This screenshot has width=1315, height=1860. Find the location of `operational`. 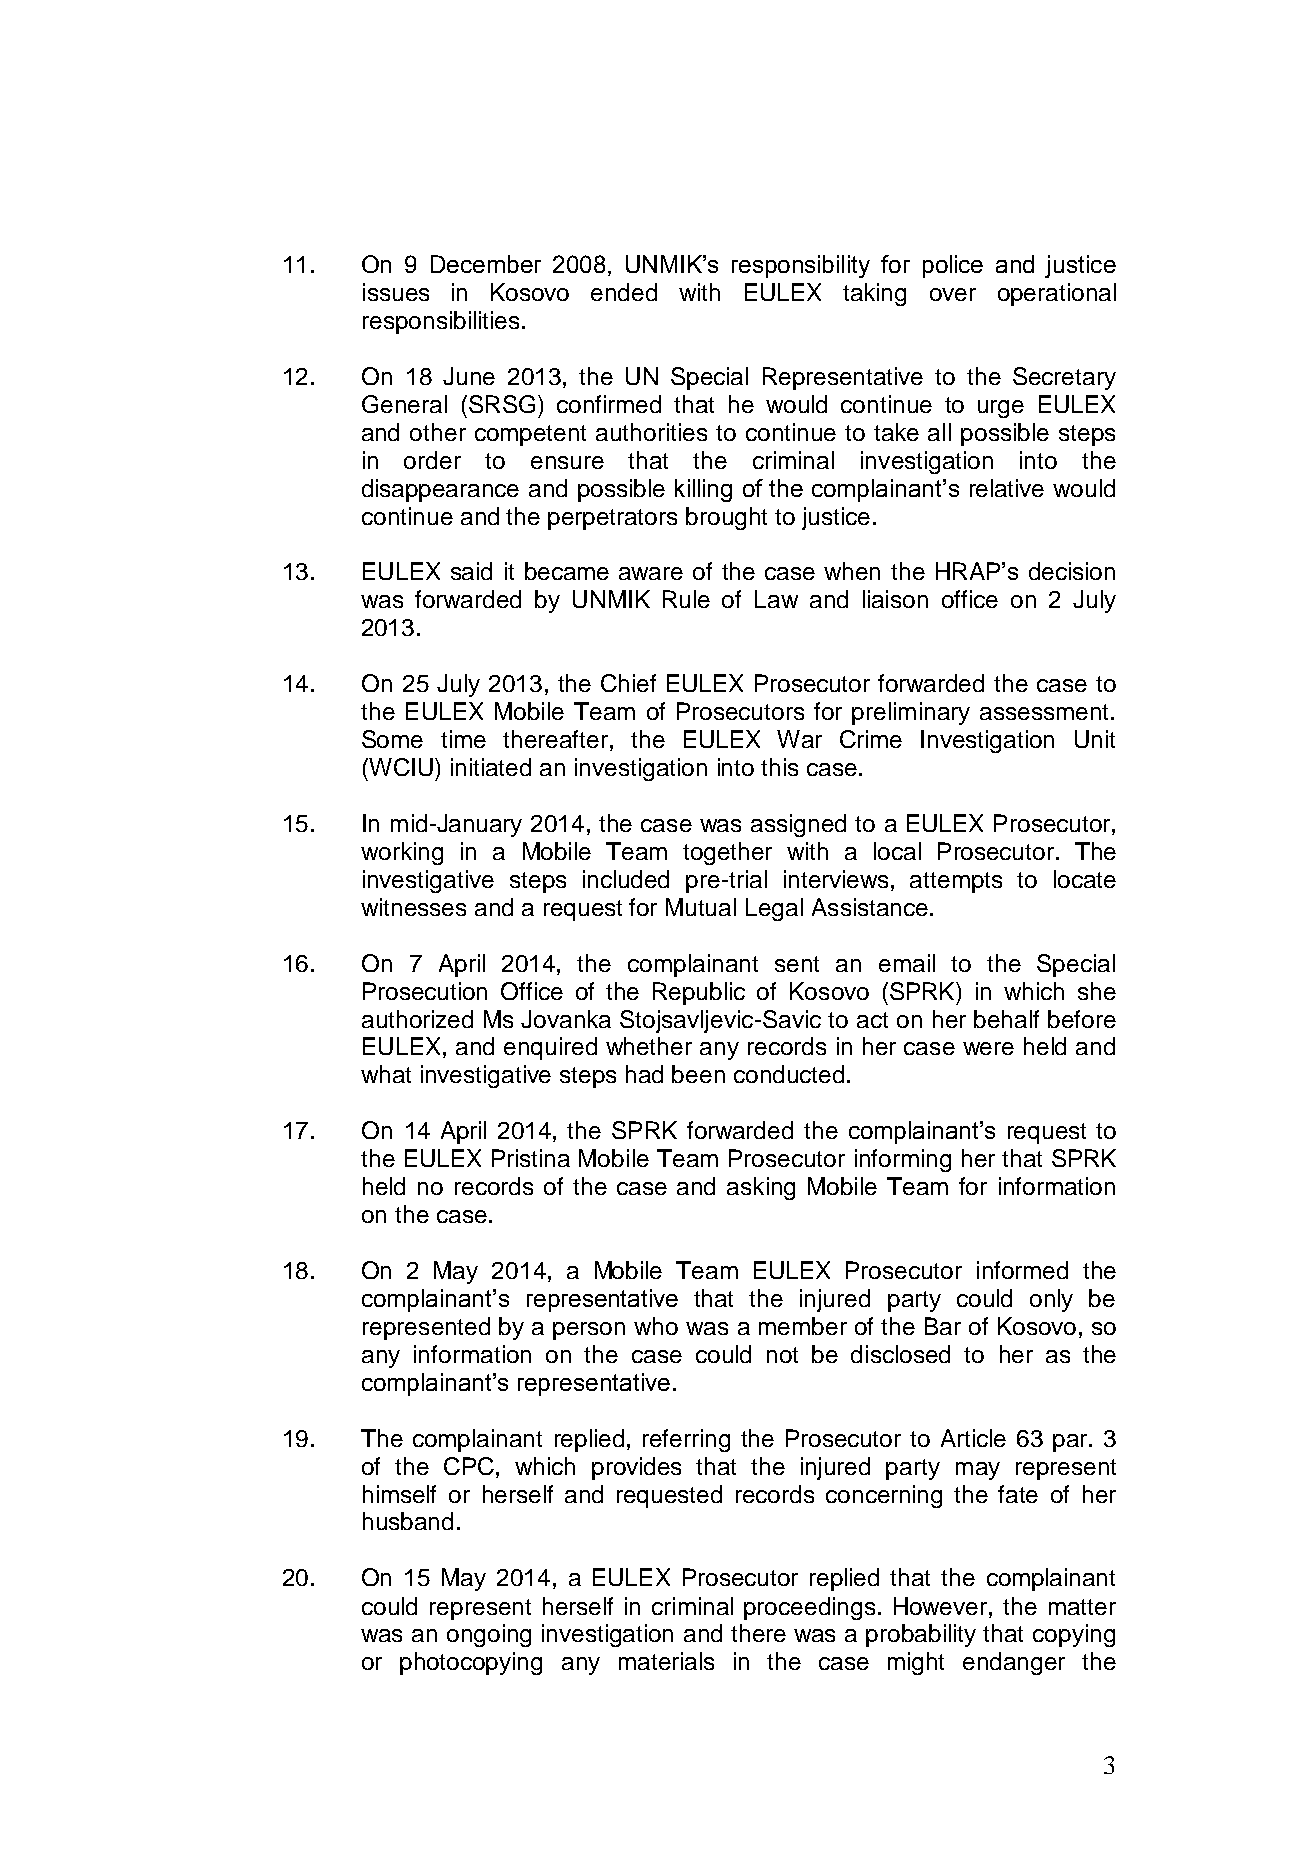

operational is located at coordinates (1057, 294).
